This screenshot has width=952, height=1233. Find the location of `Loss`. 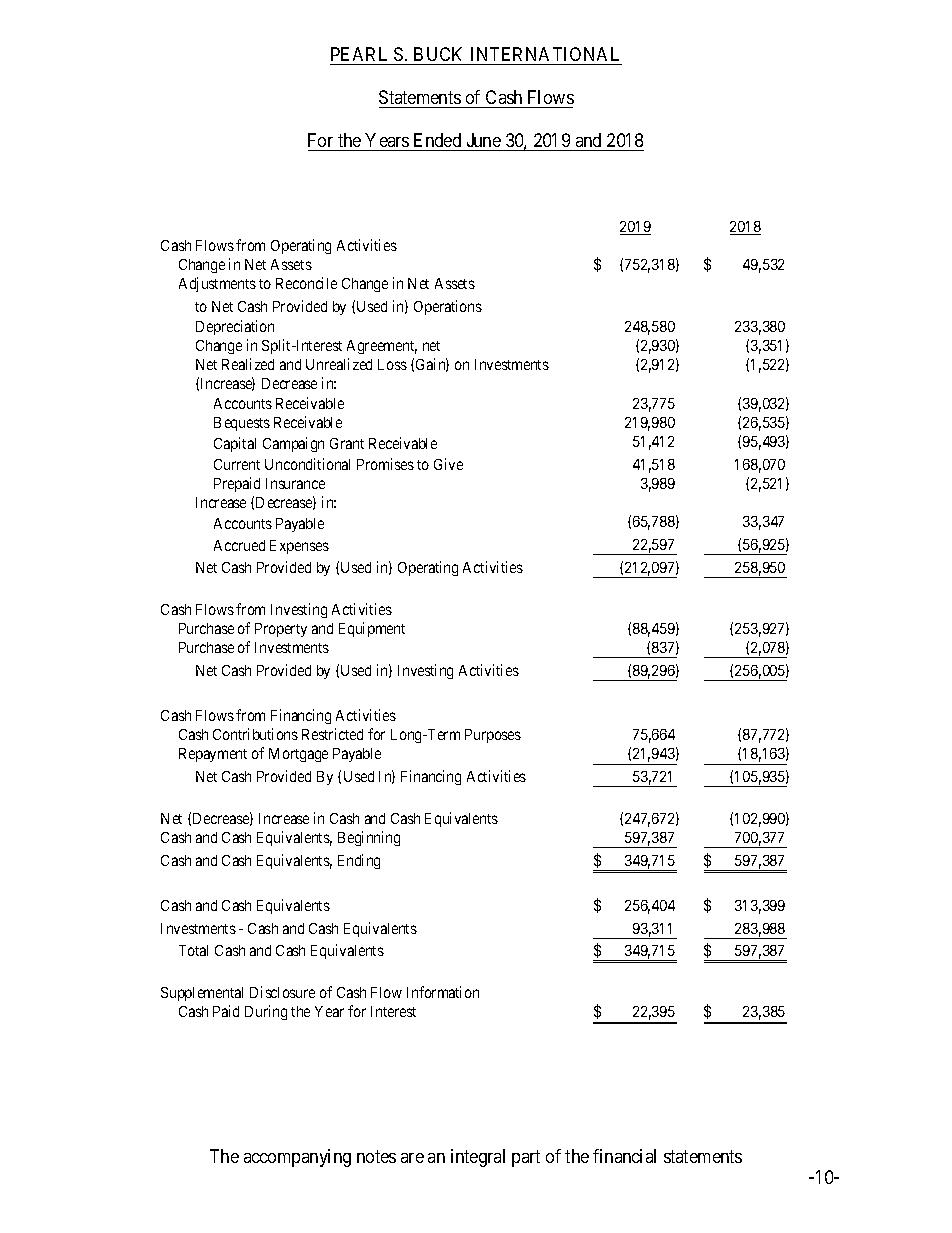

Loss is located at coordinates (392, 364).
